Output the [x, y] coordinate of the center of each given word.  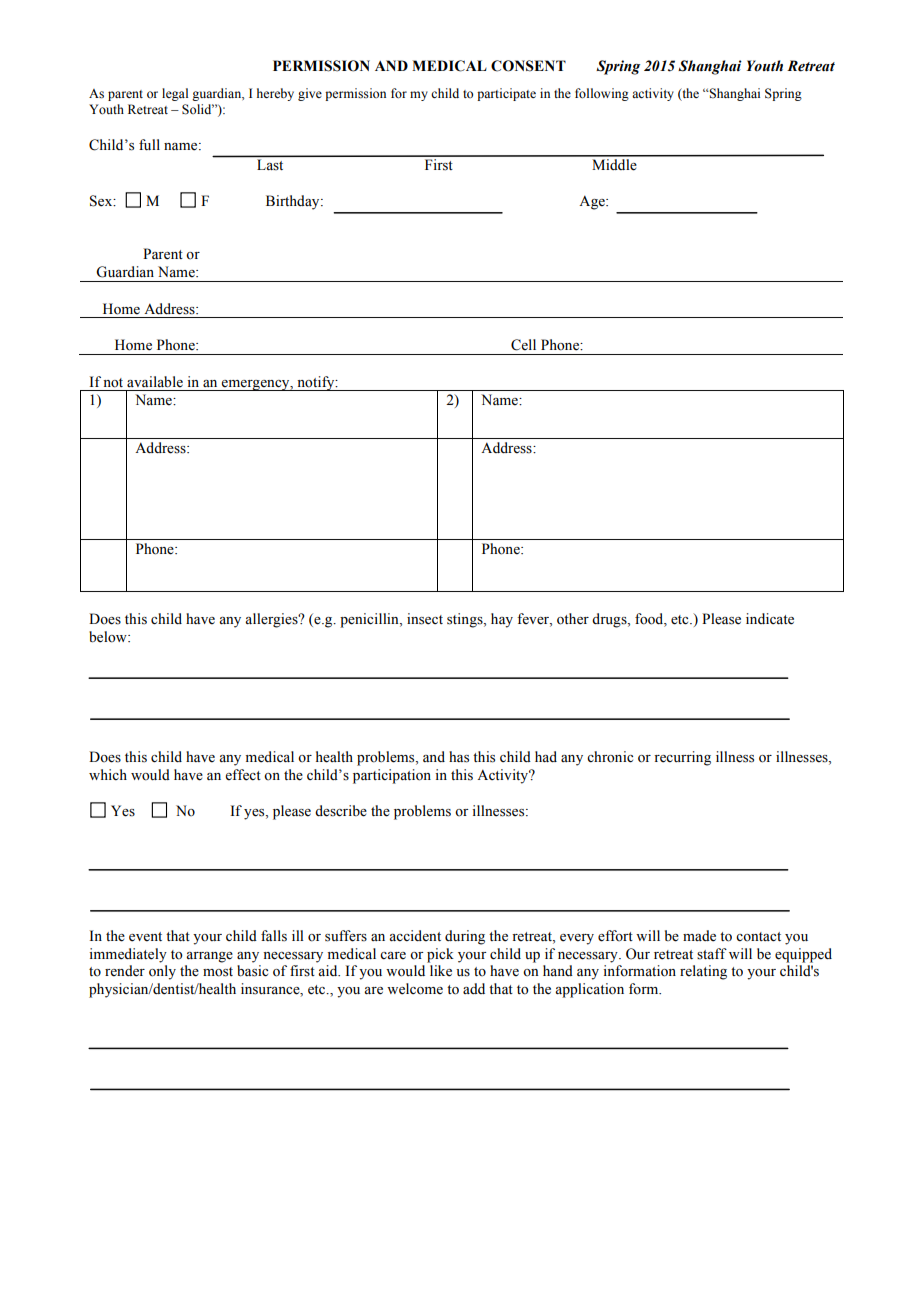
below [109, 637]
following [602, 94]
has [459, 757]
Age [593, 203]
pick [440, 955]
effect [243, 775]
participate [506, 94]
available [155, 382]
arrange [209, 957]
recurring [682, 758]
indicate [770, 619]
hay [502, 620]
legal [175, 94]
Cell [523, 345]
